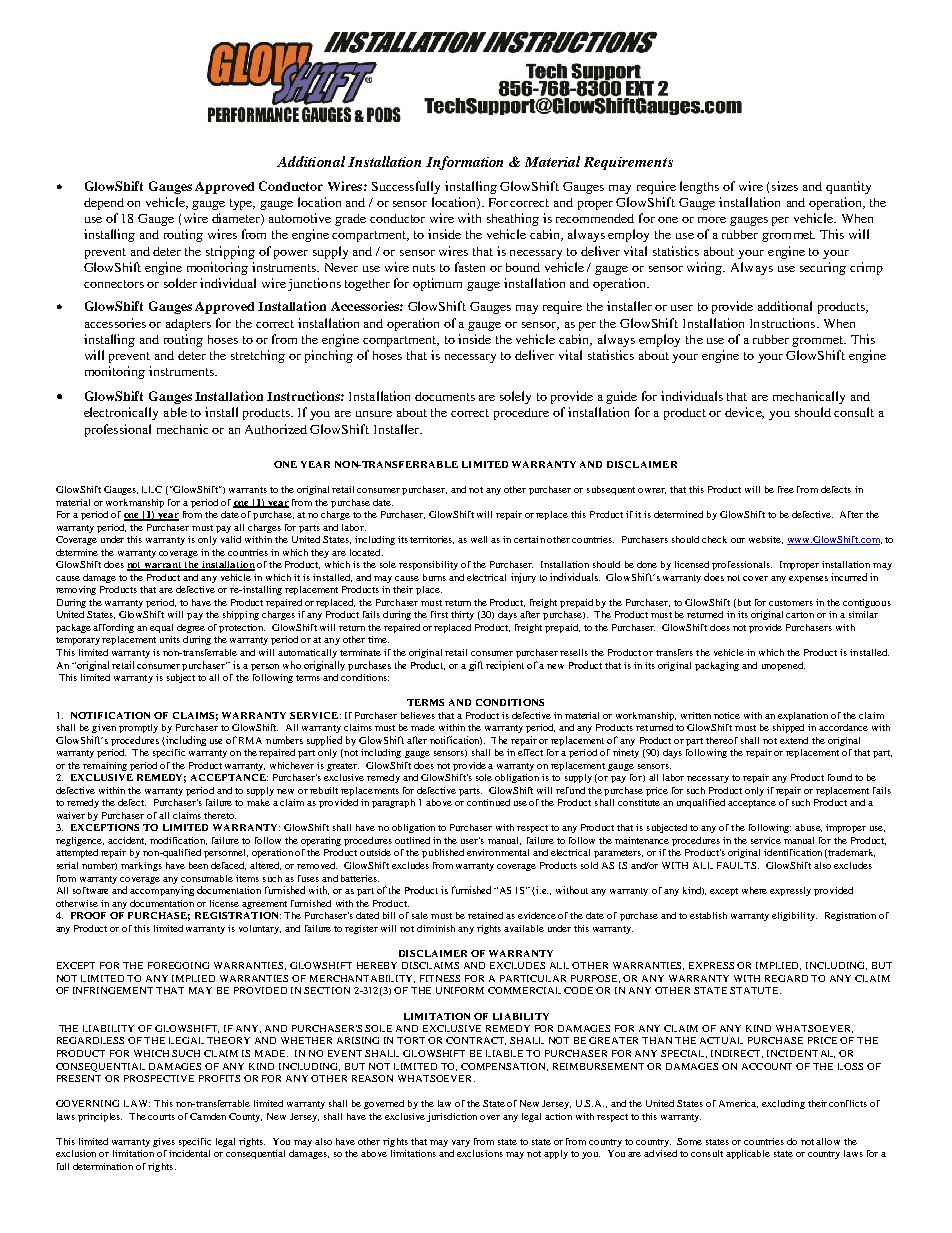  I want to click on abuse, so click(808, 828).
